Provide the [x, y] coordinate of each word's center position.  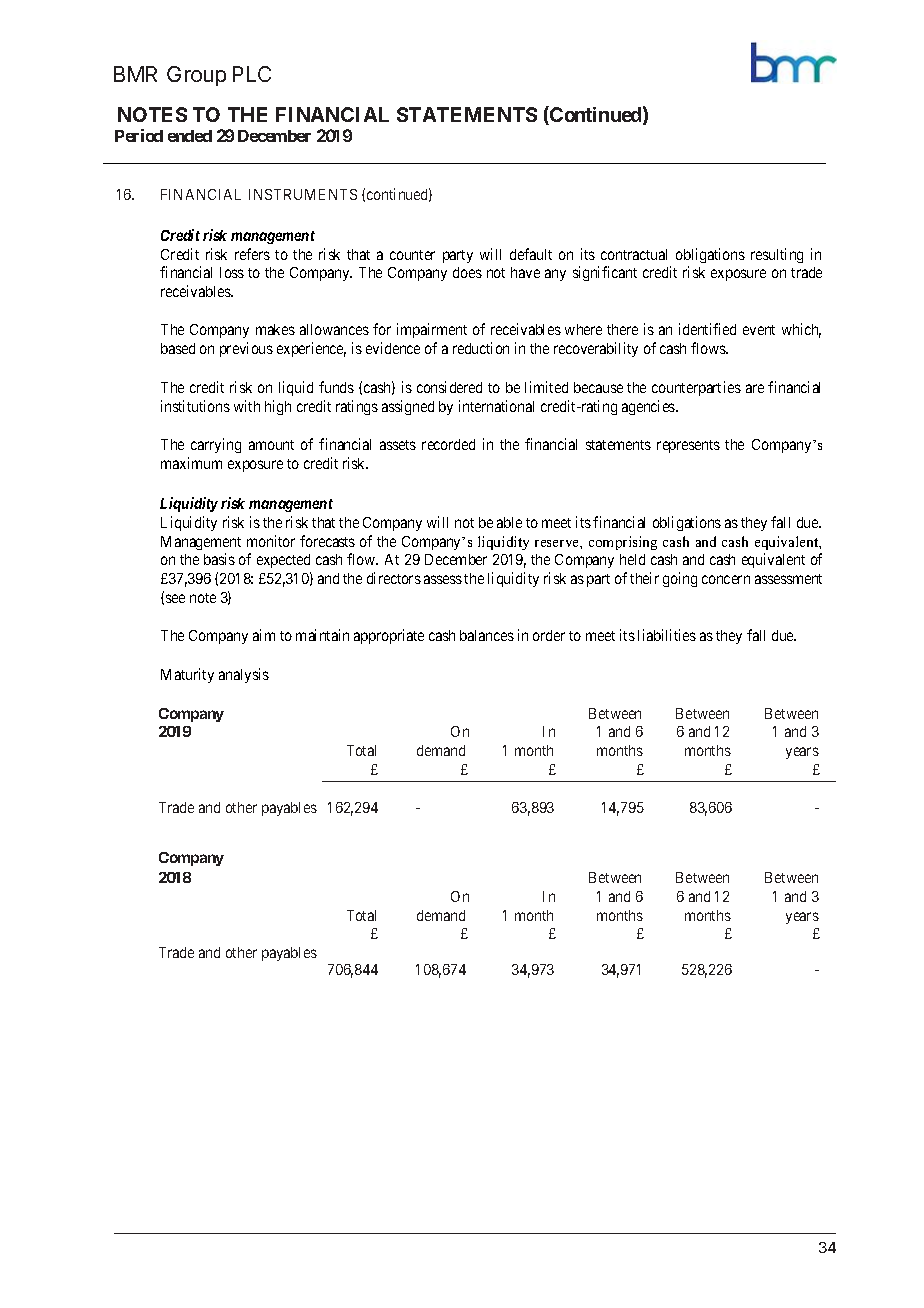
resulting [777, 255]
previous [246, 349]
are [755, 388]
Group [196, 76]
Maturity [187, 675]
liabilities [667, 635]
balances [487, 635]
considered [449, 387]
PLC [252, 74]
